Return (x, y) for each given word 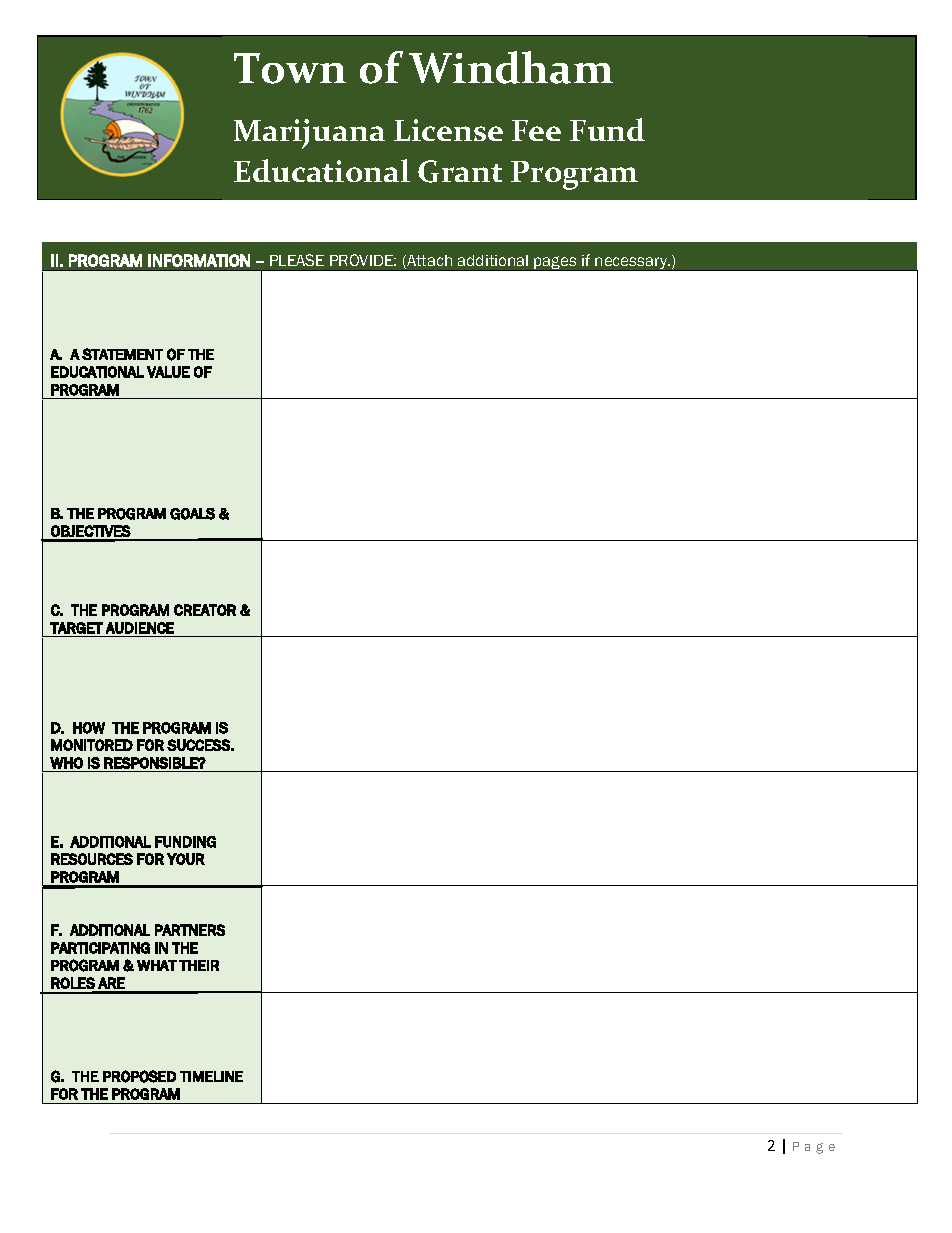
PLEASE (297, 260)
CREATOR (205, 610)
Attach (428, 262)
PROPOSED (139, 1076)
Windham (511, 67)
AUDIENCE (140, 628)
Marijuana (309, 134)
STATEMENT (122, 354)
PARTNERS (190, 930)
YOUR (186, 859)
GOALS (192, 514)
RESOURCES (92, 859)
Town (290, 68)
